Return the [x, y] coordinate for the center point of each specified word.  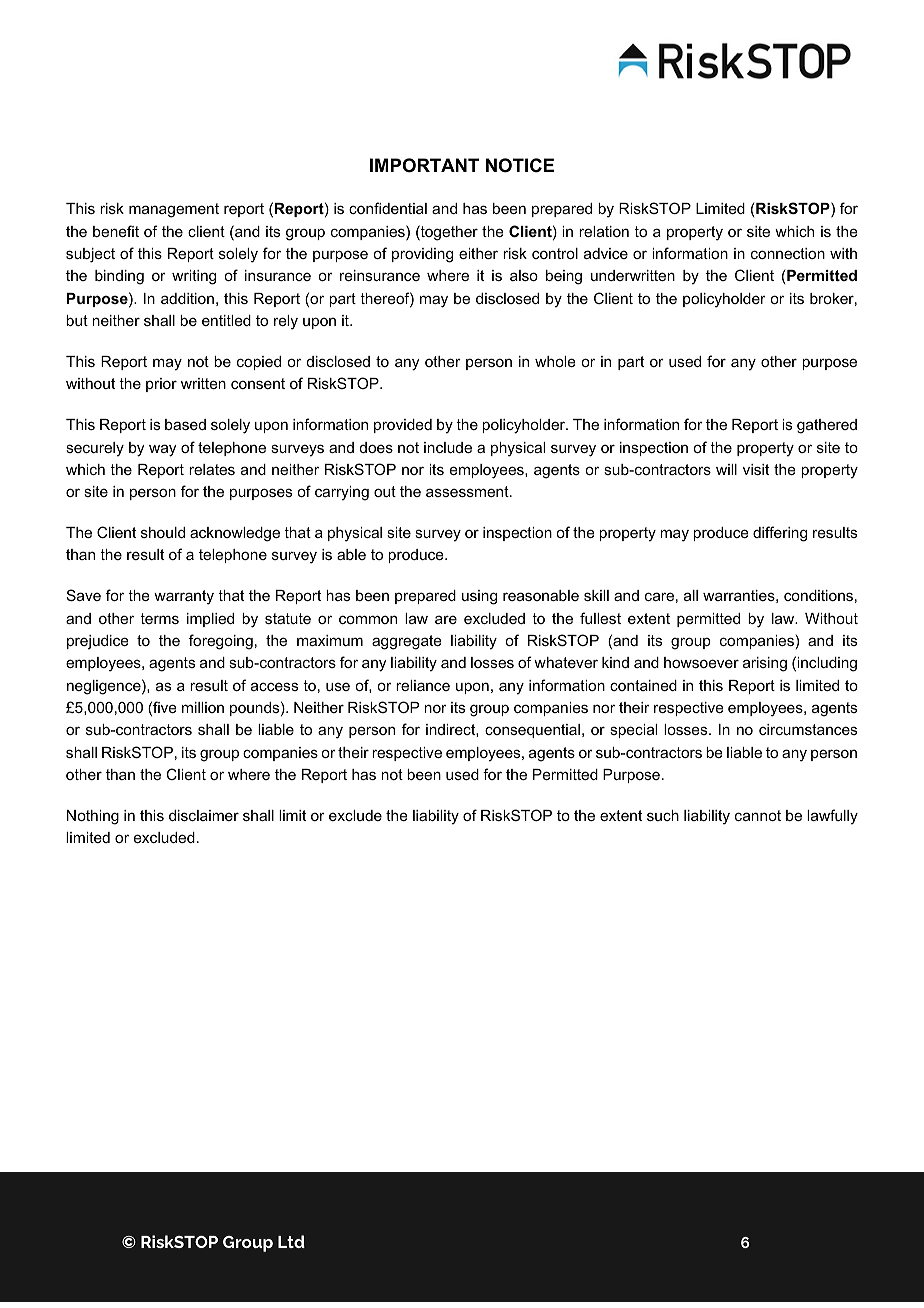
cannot [758, 815]
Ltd [291, 1241]
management [174, 210]
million [203, 707]
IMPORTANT [424, 165]
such [663, 815]
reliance [423, 685]
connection [788, 253]
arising [765, 664]
